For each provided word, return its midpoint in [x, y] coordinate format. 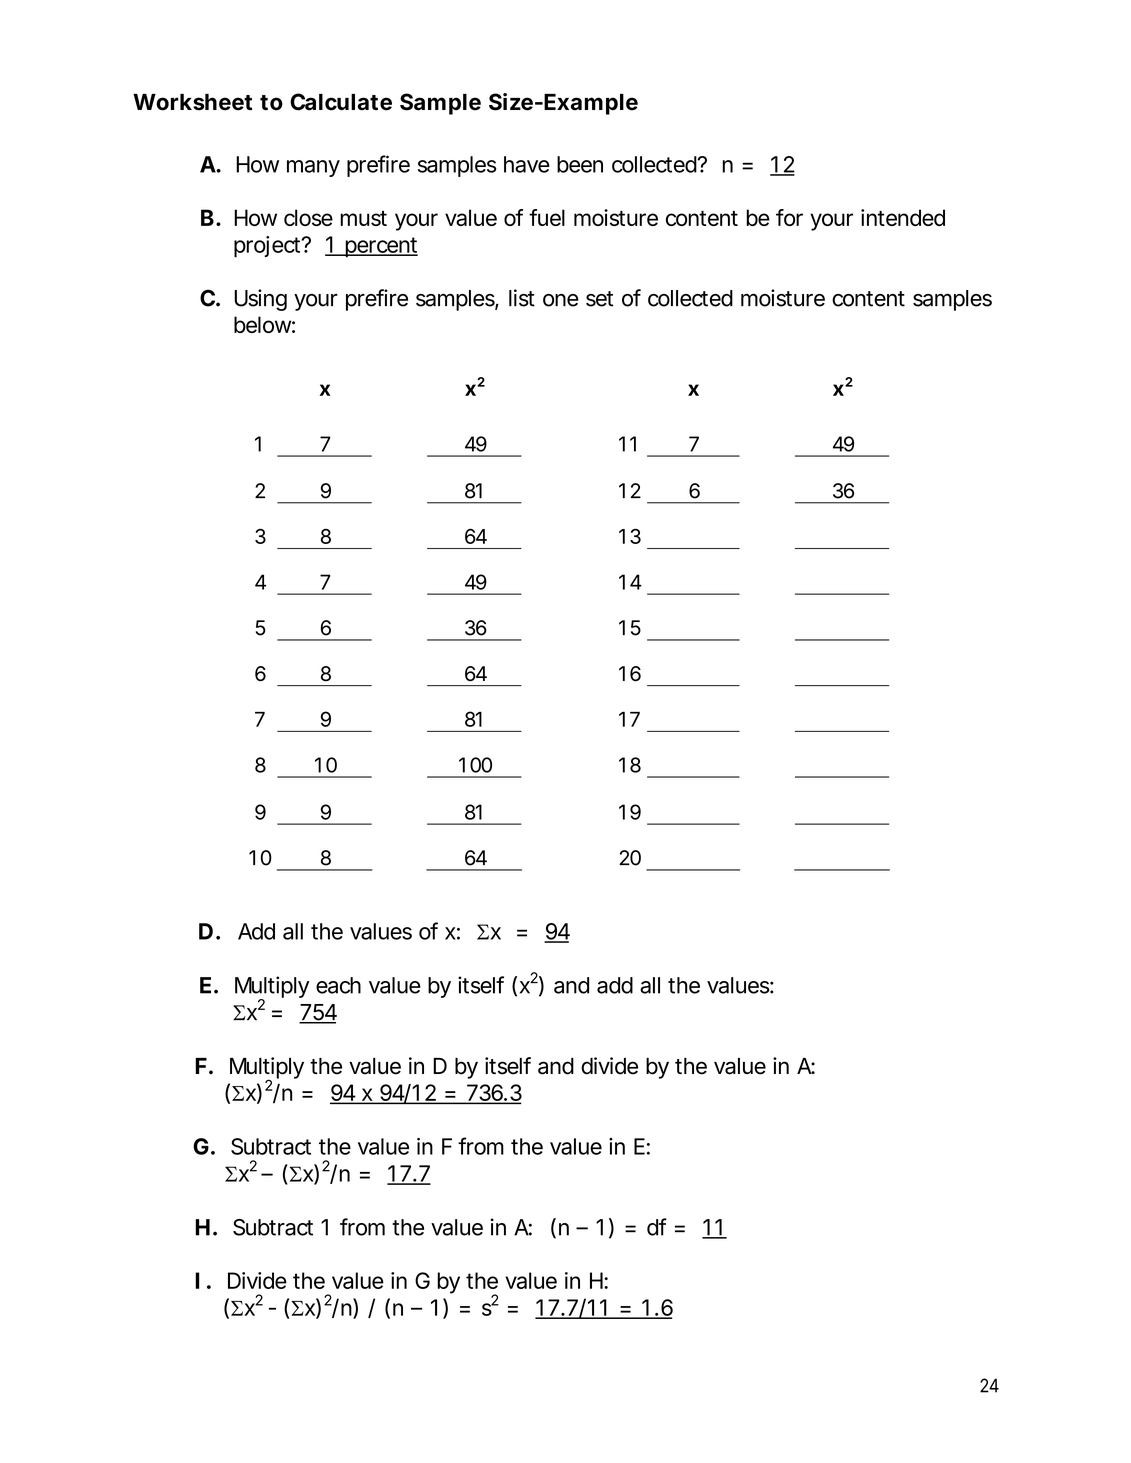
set [600, 299]
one [561, 300]
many [313, 168]
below [264, 324]
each [338, 985]
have [527, 164]
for [789, 217]
